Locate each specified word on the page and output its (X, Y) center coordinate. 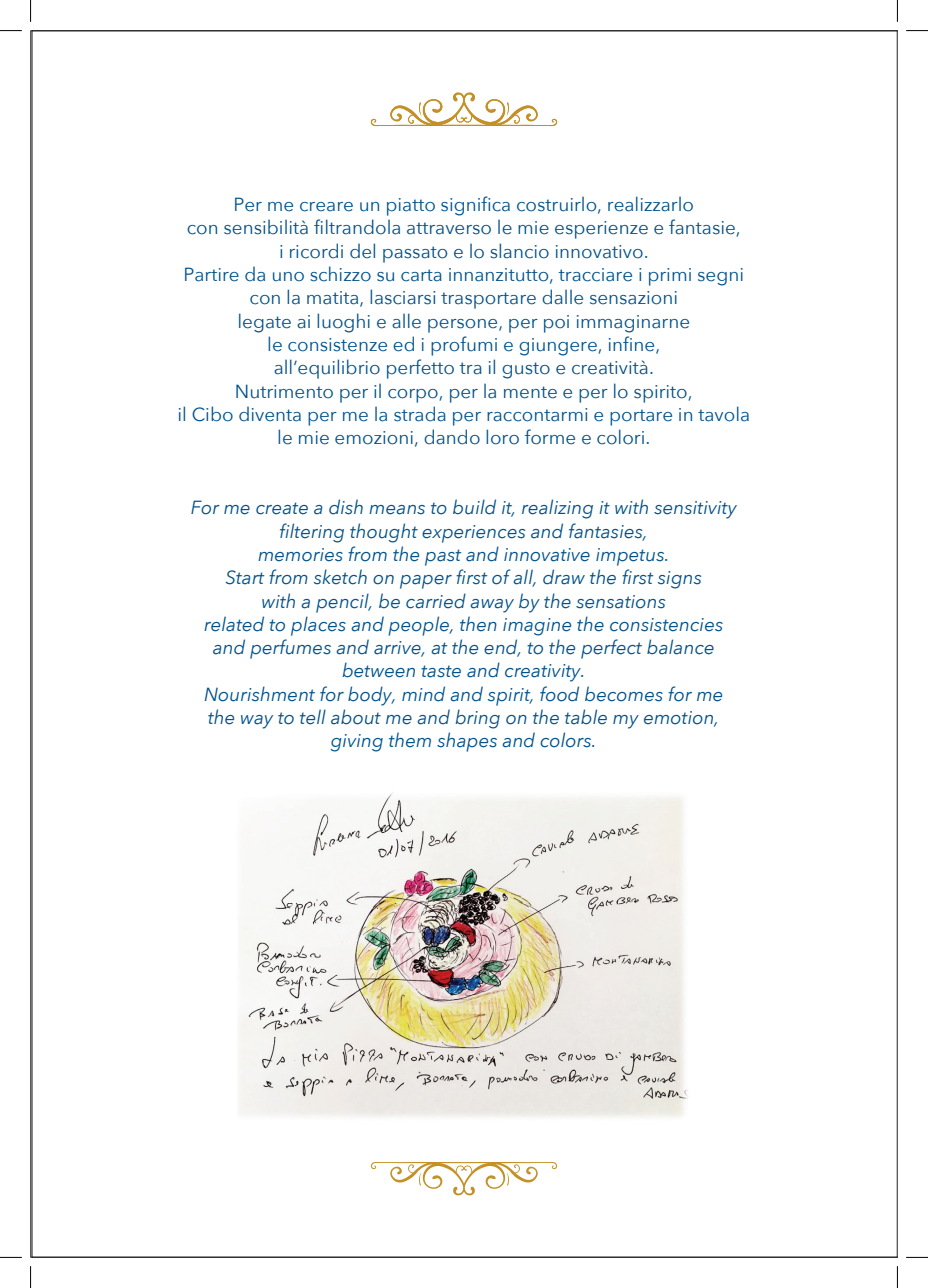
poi (556, 324)
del (362, 251)
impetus (631, 557)
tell (313, 717)
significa (475, 206)
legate (265, 323)
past (443, 557)
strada (420, 414)
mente (530, 392)
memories (300, 555)
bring (477, 719)
